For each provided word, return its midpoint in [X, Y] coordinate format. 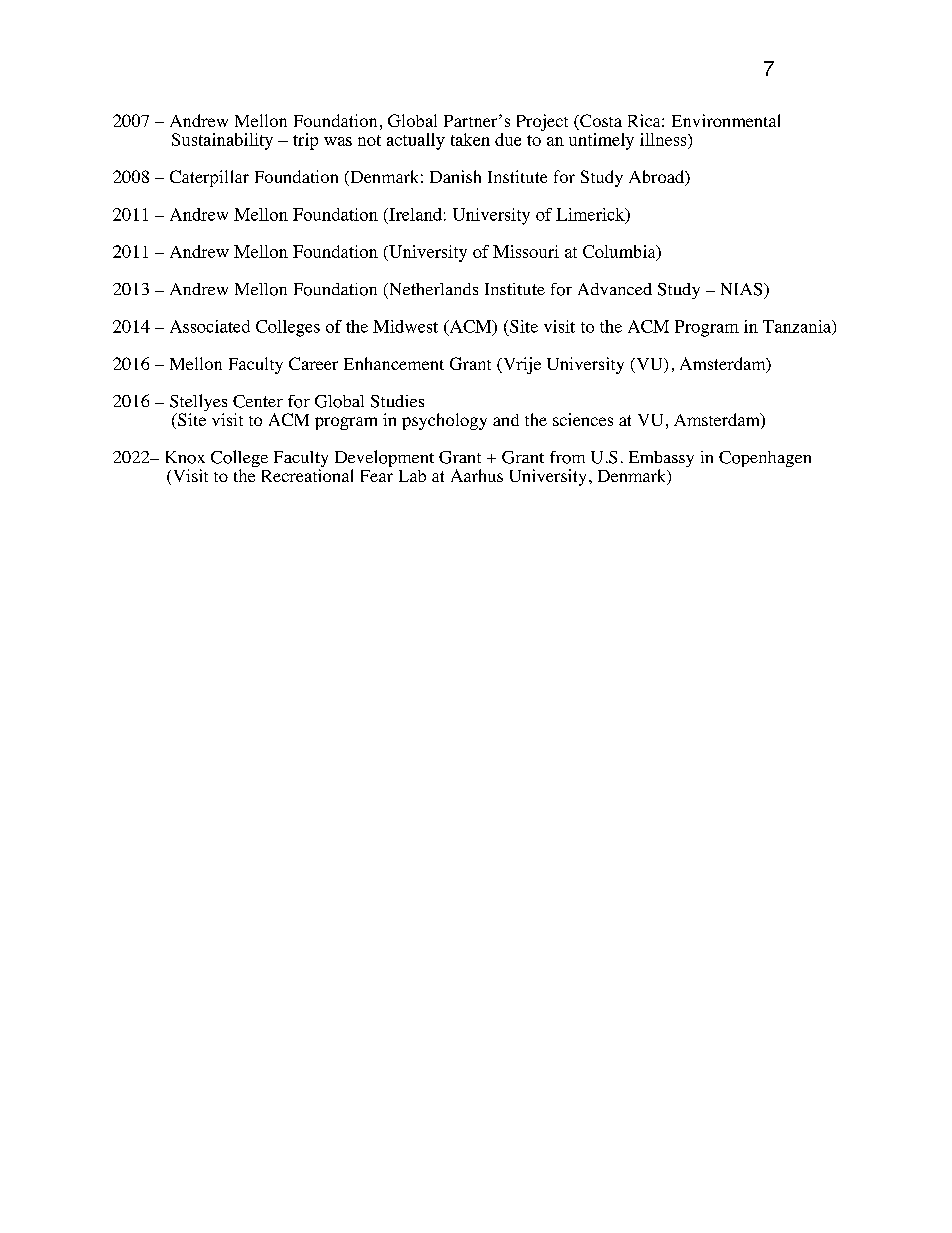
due [508, 139]
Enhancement [394, 363]
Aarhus [477, 475]
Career [313, 363]
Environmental [726, 120]
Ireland [414, 214]
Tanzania [798, 327]
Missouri [526, 251]
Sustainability [222, 141]
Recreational [307, 475]
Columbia [620, 253]
